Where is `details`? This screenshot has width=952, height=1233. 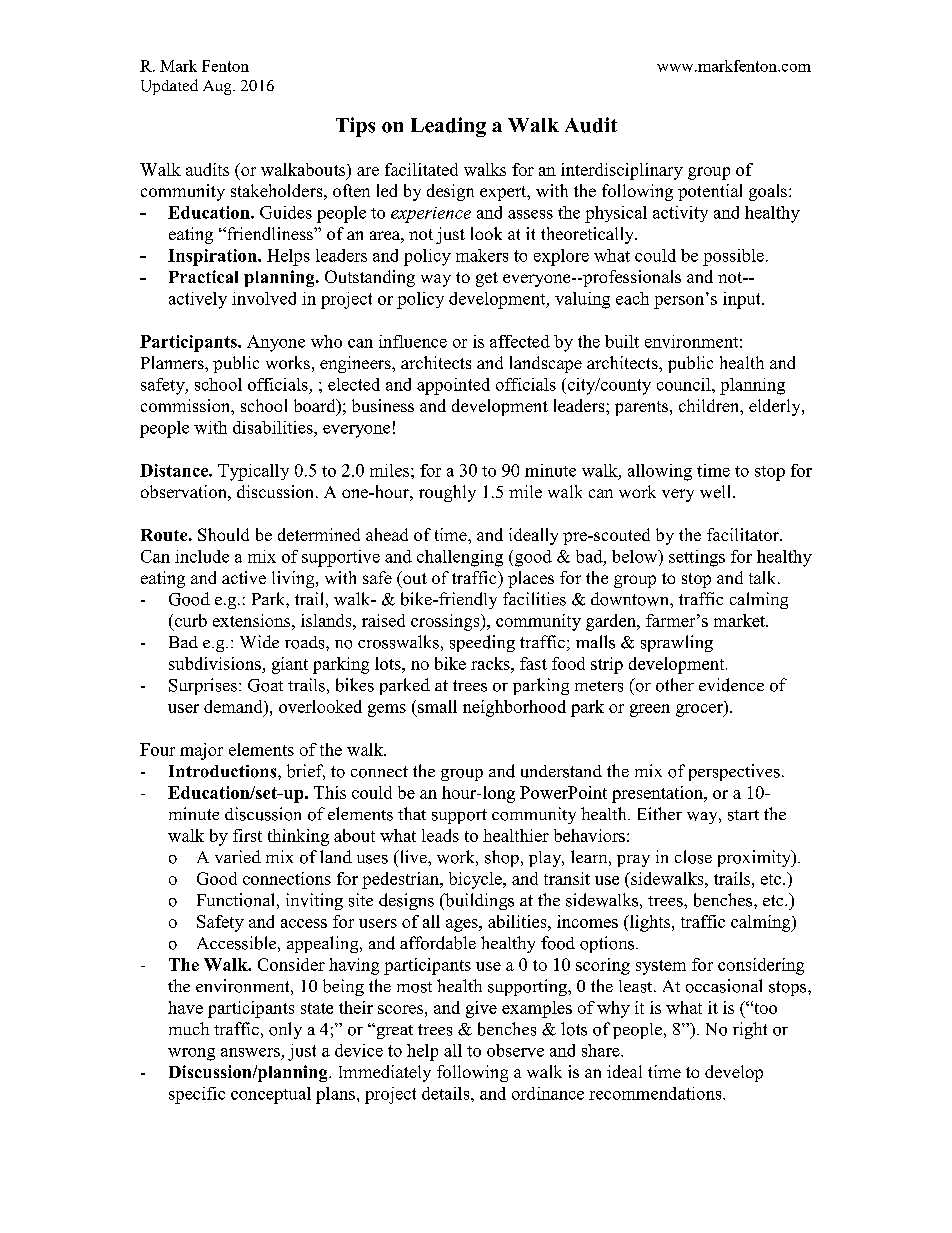 details is located at coordinates (447, 1093).
